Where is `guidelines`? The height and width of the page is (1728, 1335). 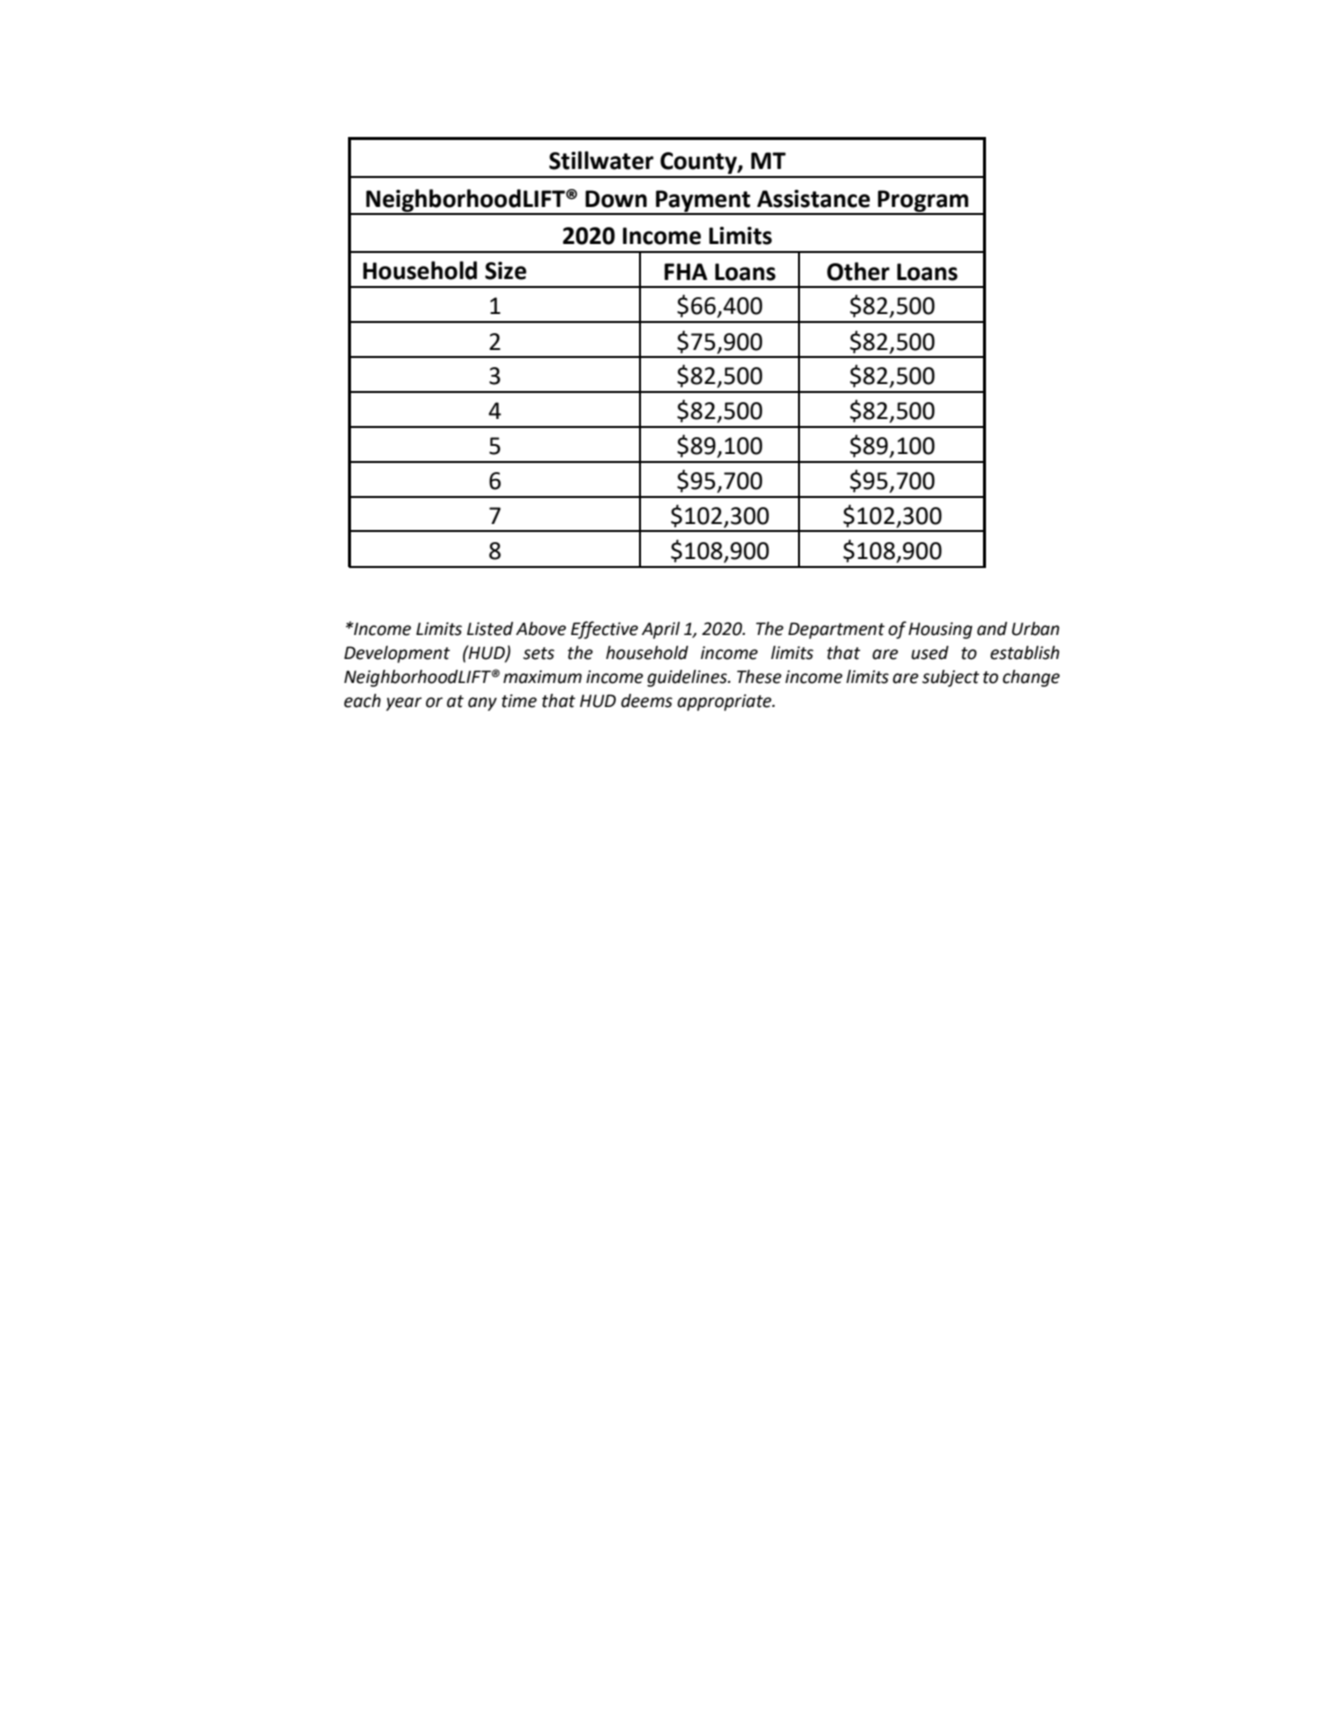 guidelines is located at coordinates (688, 678).
